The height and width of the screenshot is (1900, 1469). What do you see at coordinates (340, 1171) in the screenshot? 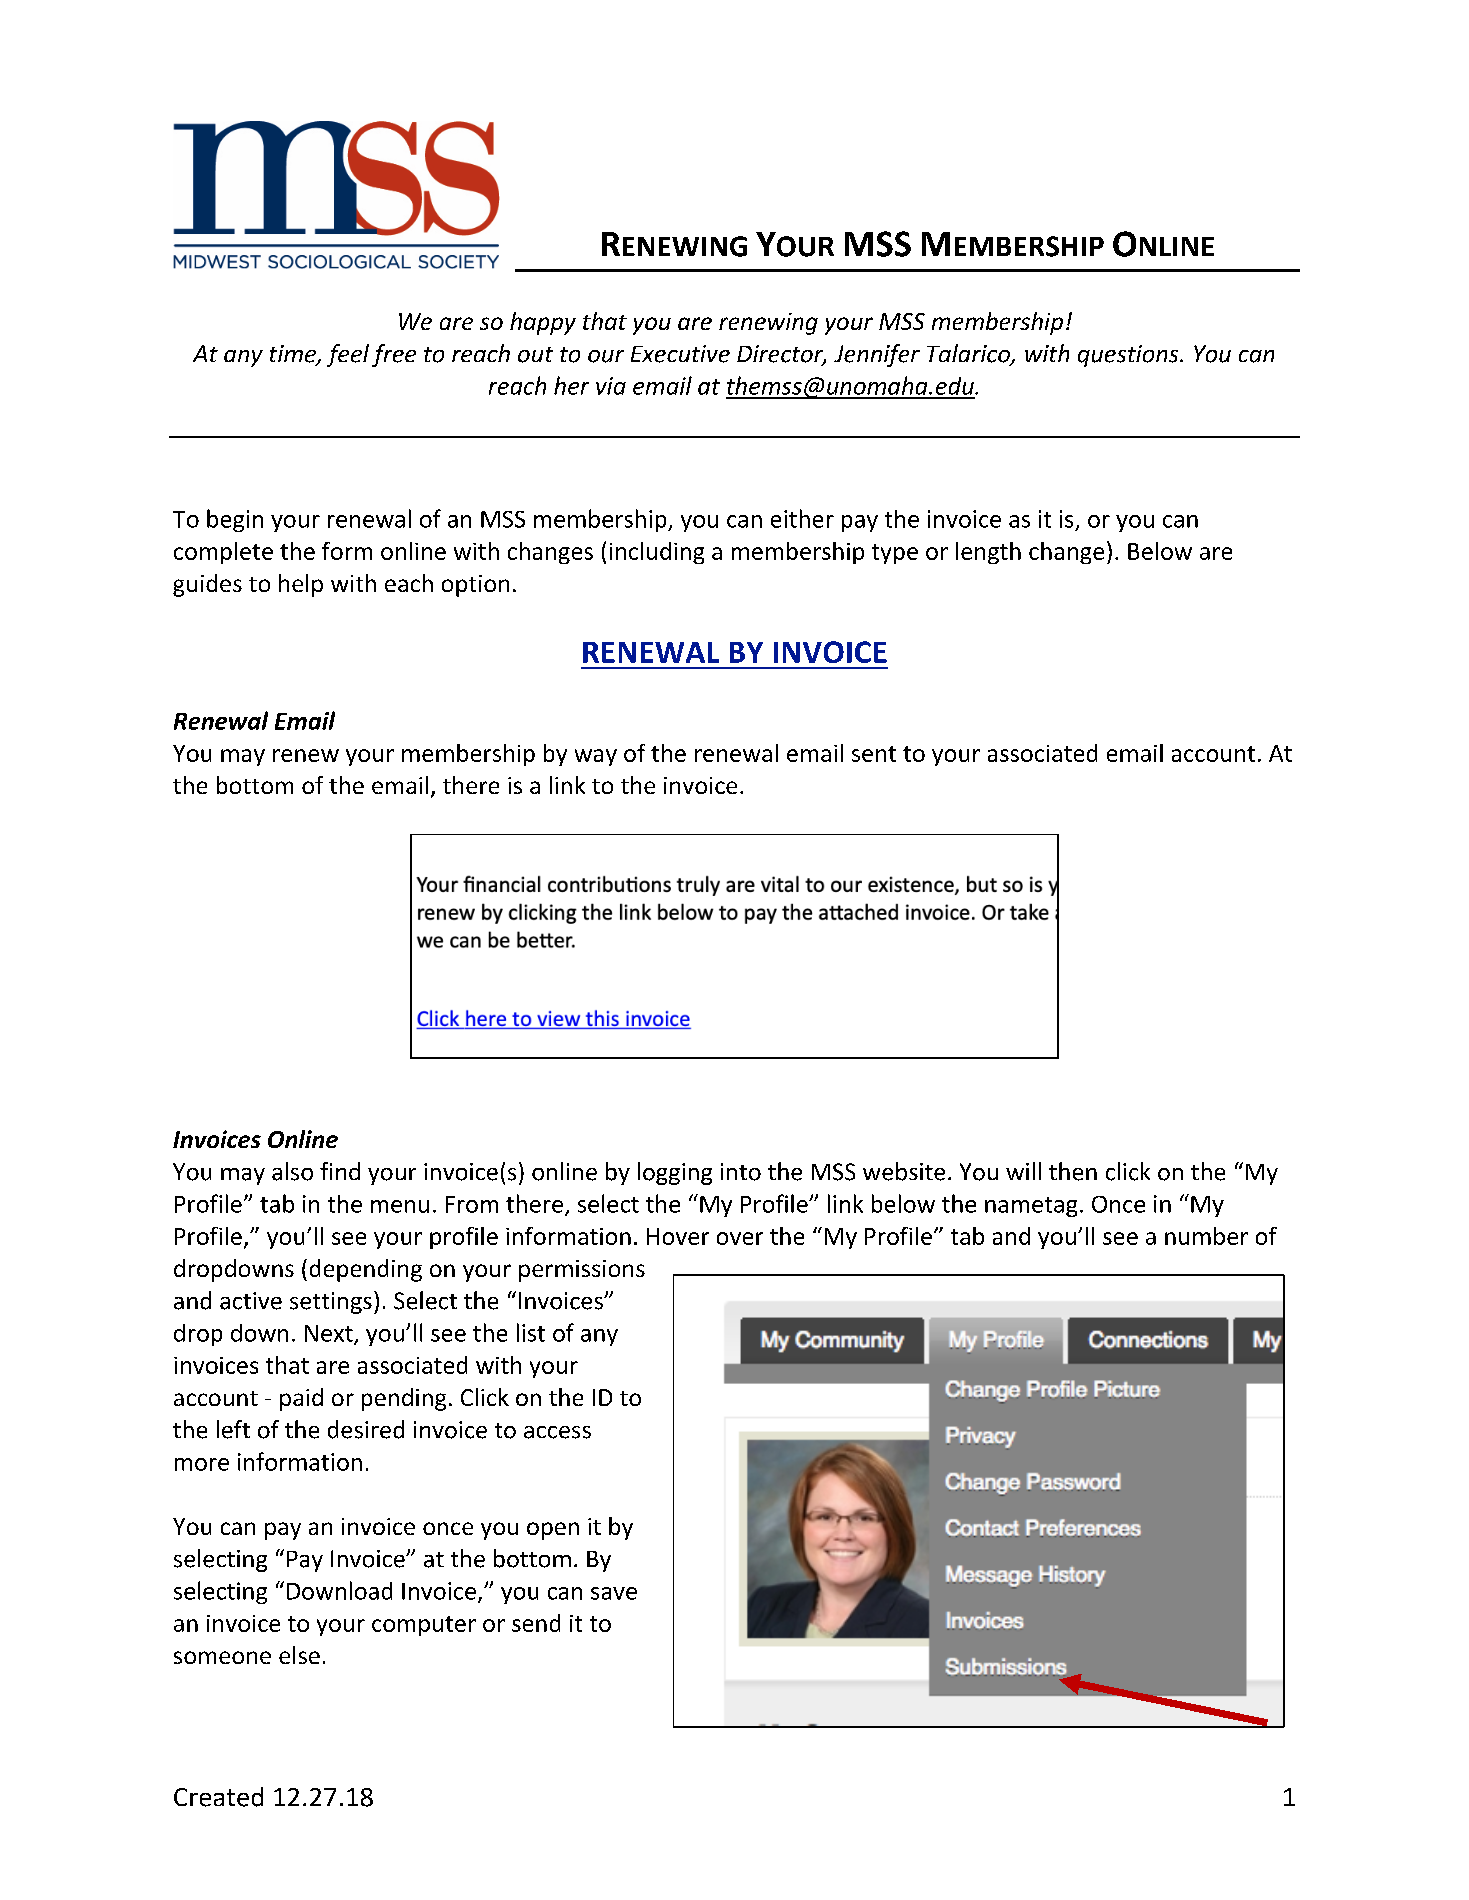
I see `find` at bounding box center [340, 1171].
